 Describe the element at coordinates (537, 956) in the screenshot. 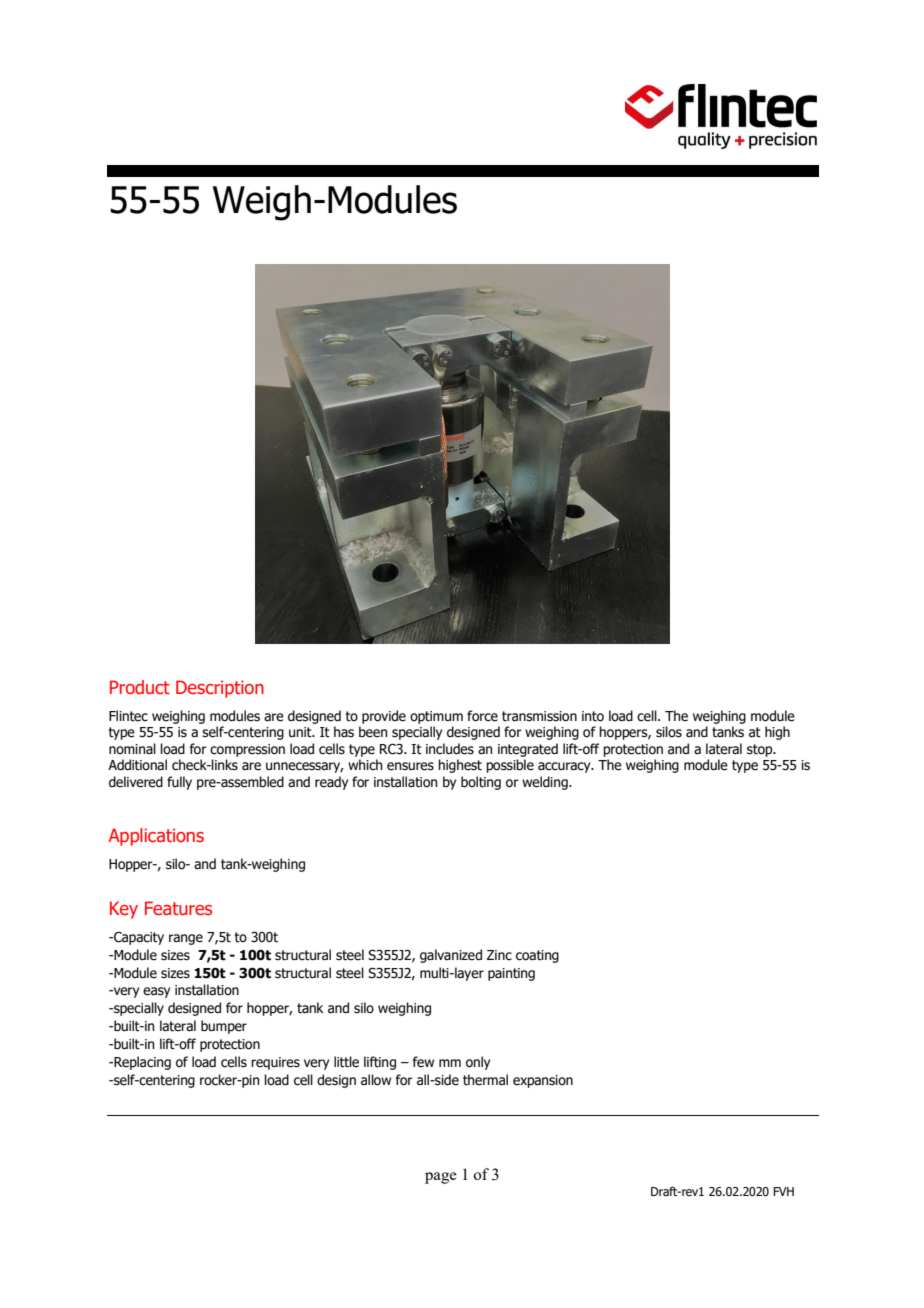

I see `coating` at that location.
